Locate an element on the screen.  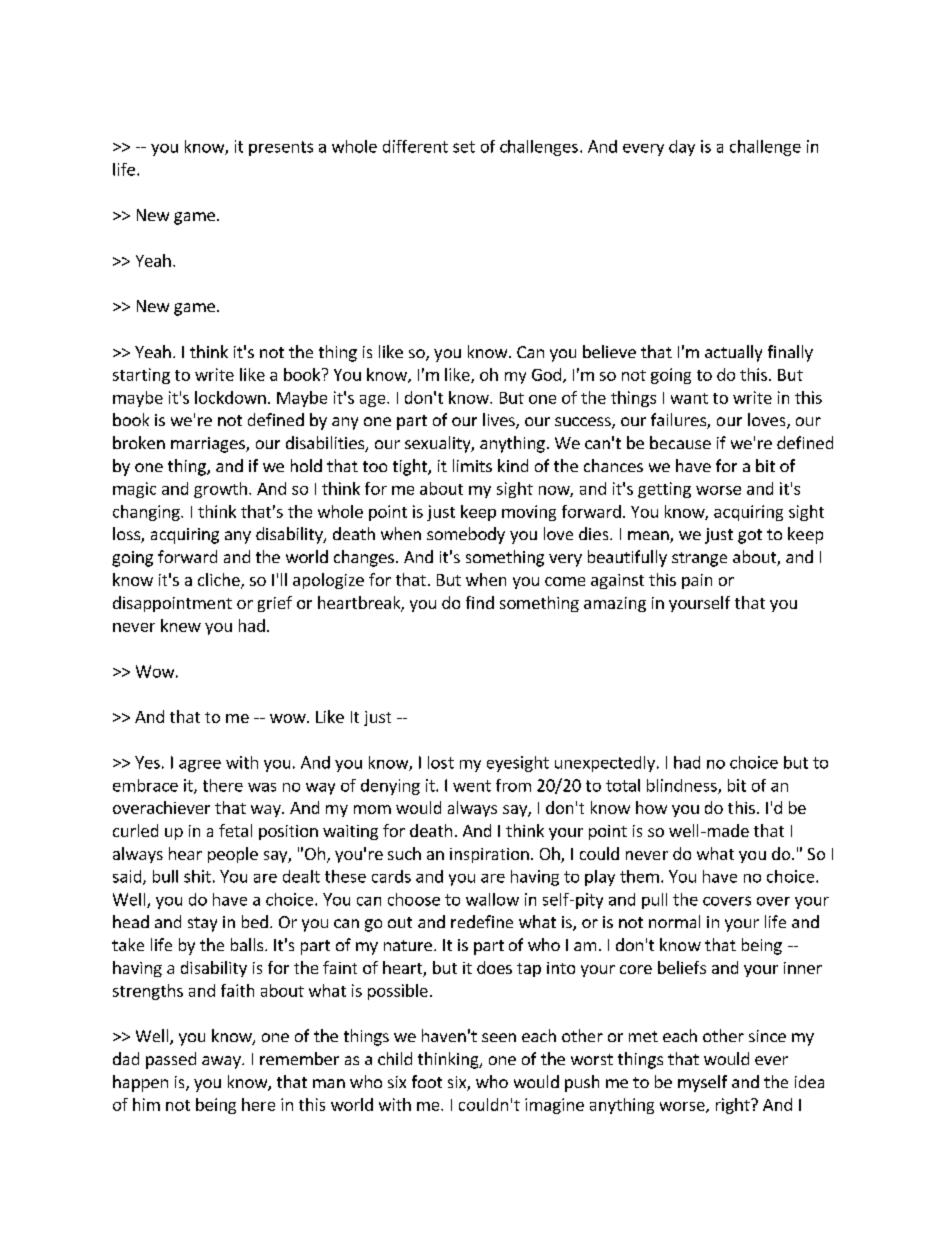
foot is located at coordinates (427, 1081).
